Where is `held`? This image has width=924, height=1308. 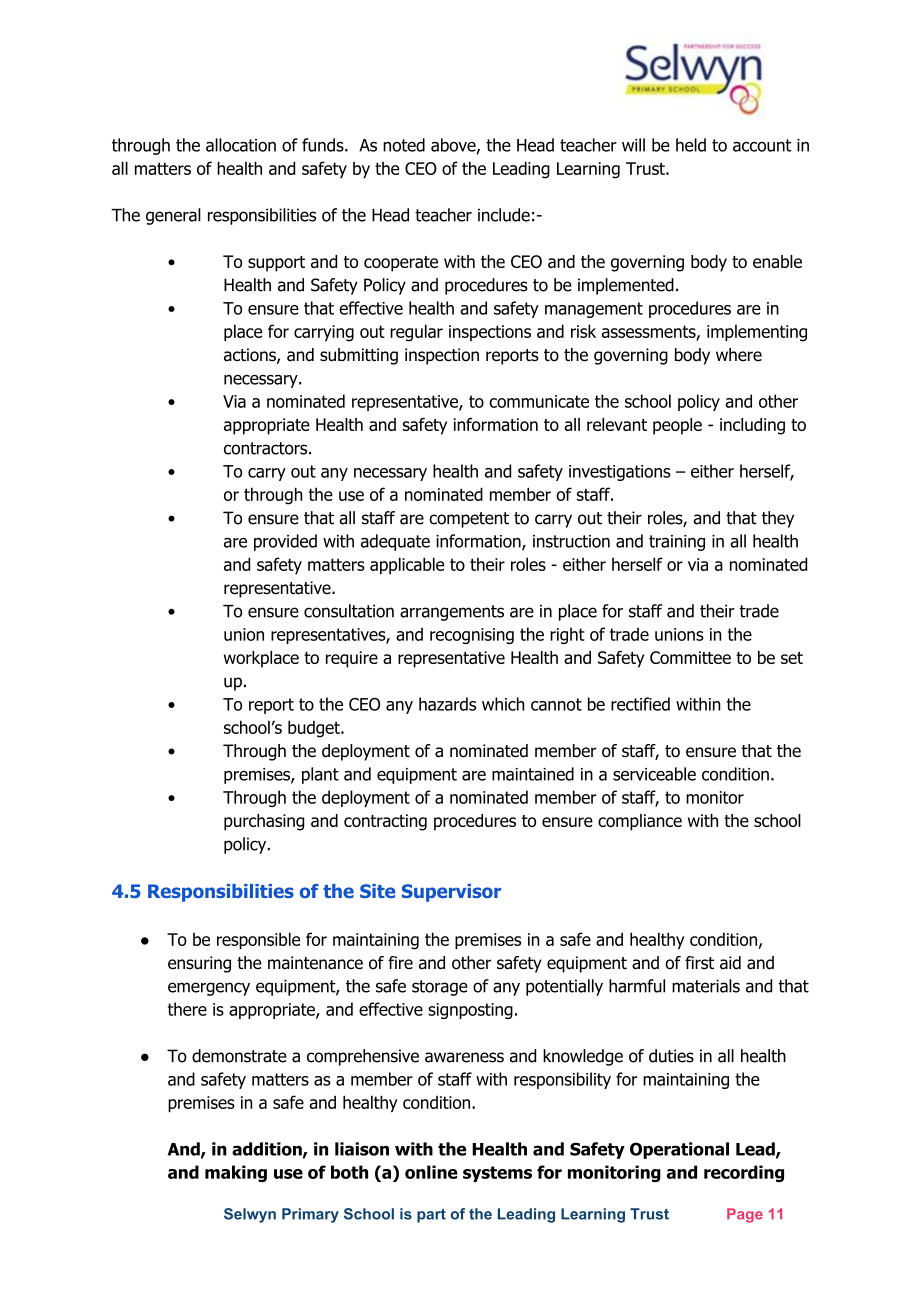
held is located at coordinates (691, 145).
